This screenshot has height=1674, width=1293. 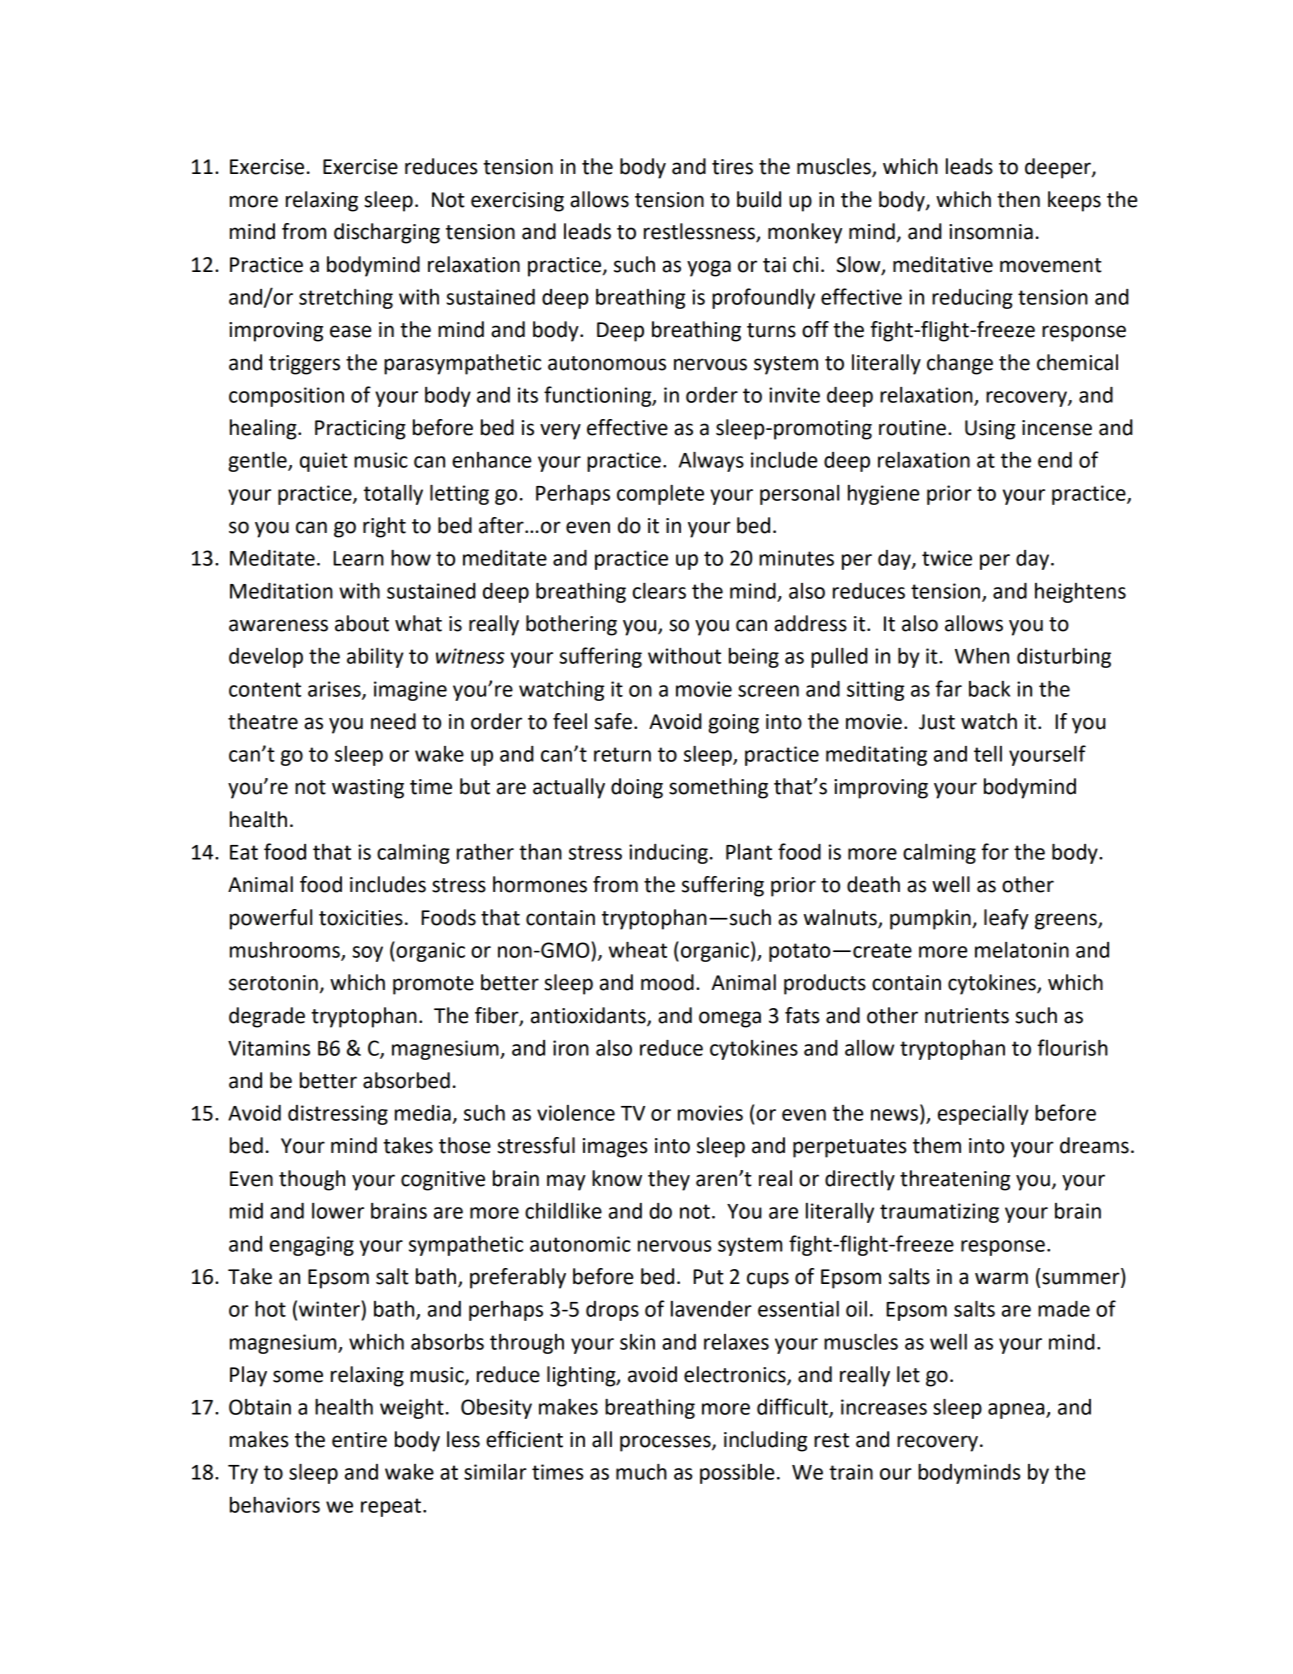 I want to click on When, so click(x=982, y=656).
